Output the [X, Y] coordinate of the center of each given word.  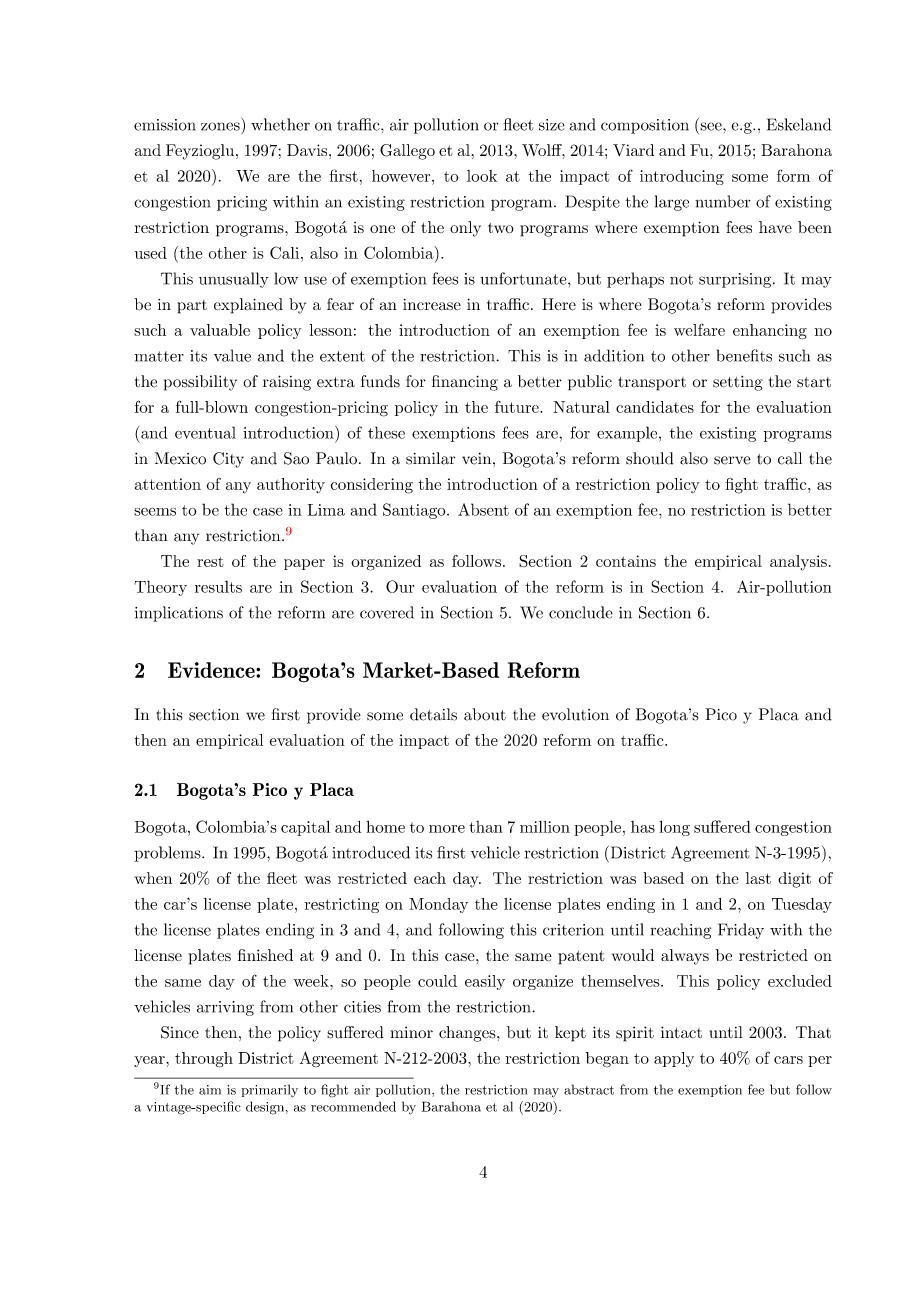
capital [305, 828]
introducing [682, 177]
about [485, 714]
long [674, 828]
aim [210, 1090]
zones [220, 126]
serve [732, 460]
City [228, 460]
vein [478, 459]
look [482, 176]
